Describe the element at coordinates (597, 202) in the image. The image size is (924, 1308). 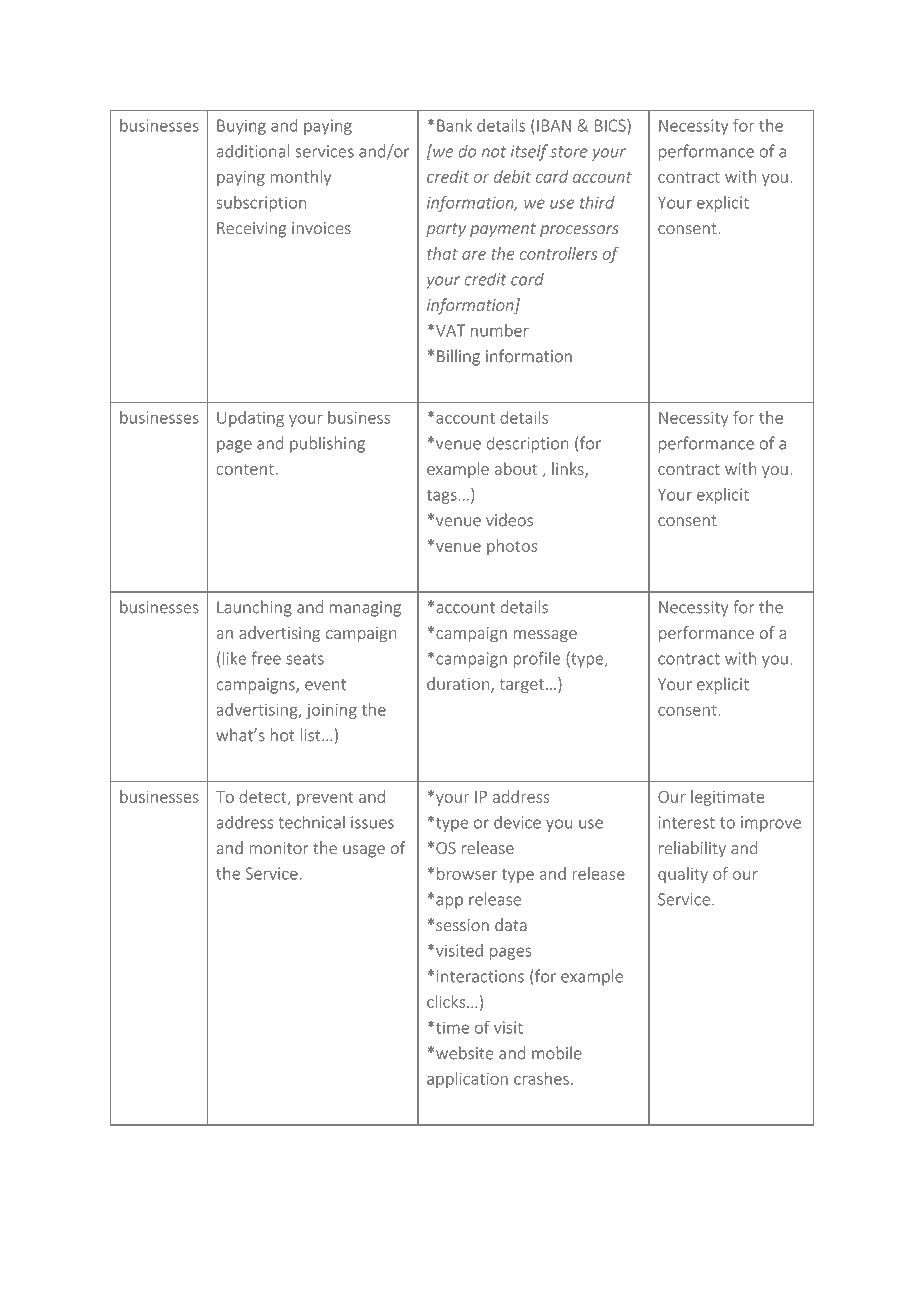
I see `third` at that location.
